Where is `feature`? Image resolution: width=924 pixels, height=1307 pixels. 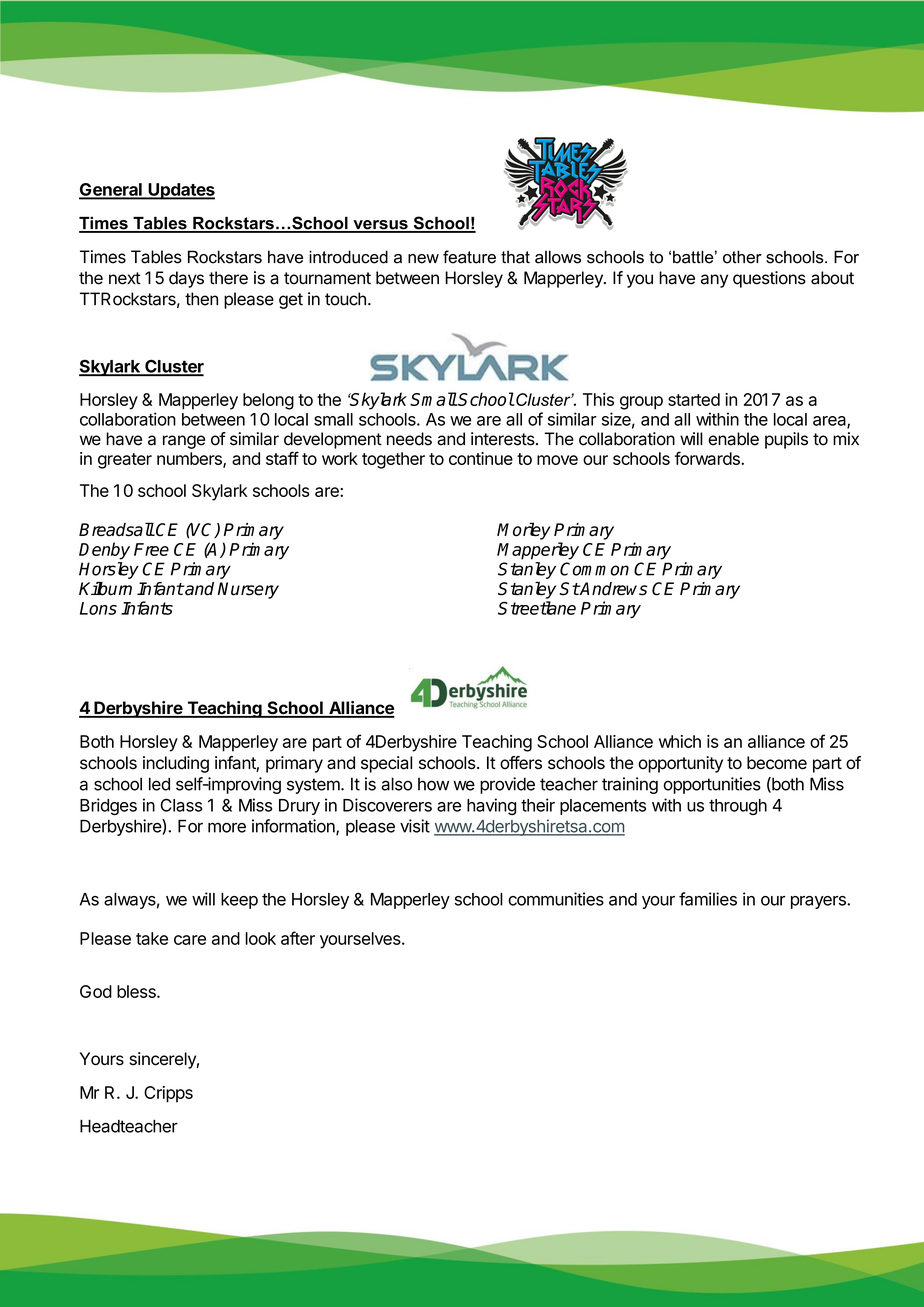
feature is located at coordinates (469, 257).
